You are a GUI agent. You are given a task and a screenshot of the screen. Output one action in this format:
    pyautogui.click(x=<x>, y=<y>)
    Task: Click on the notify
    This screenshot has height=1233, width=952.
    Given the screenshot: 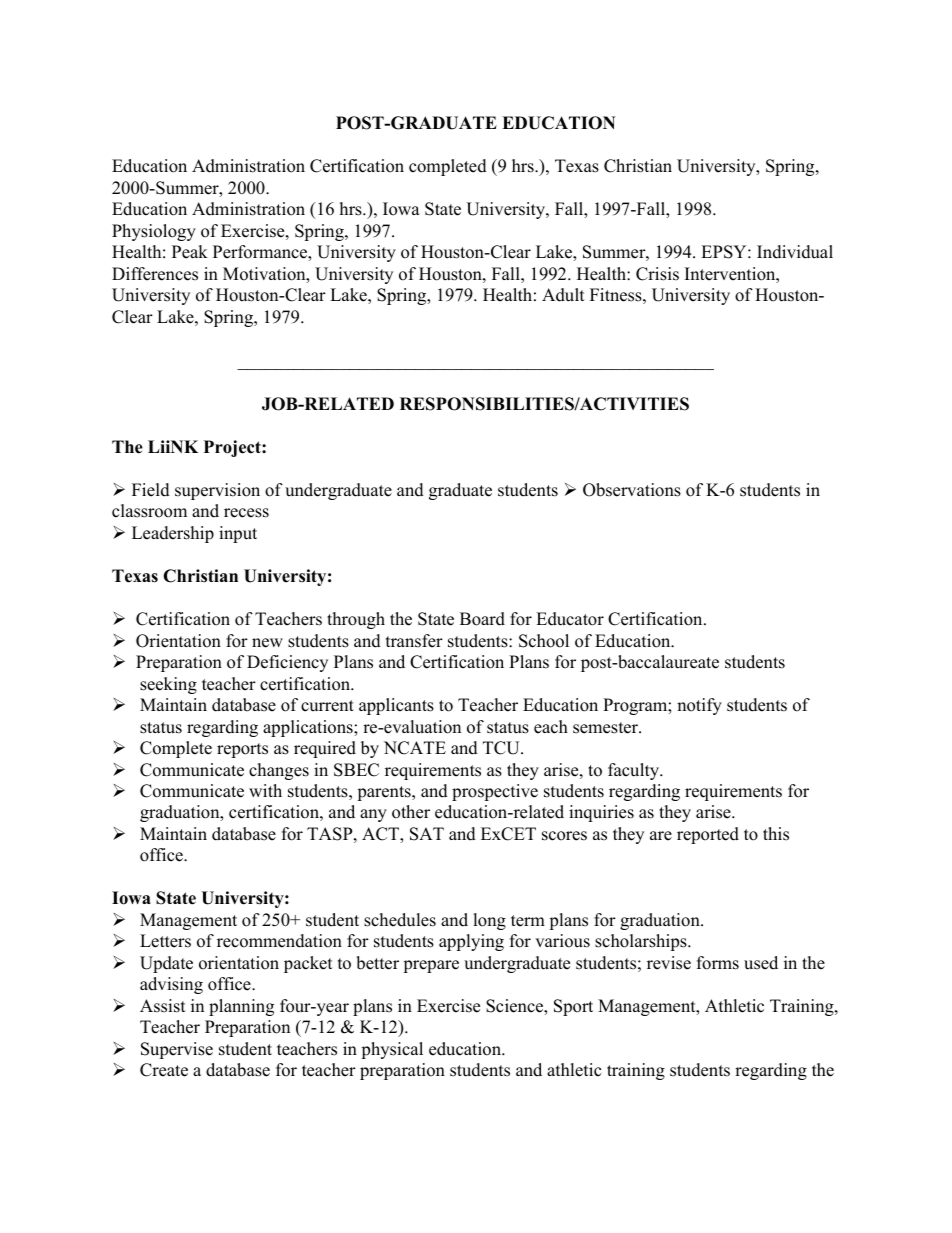 What is the action you would take?
    pyautogui.click(x=699, y=706)
